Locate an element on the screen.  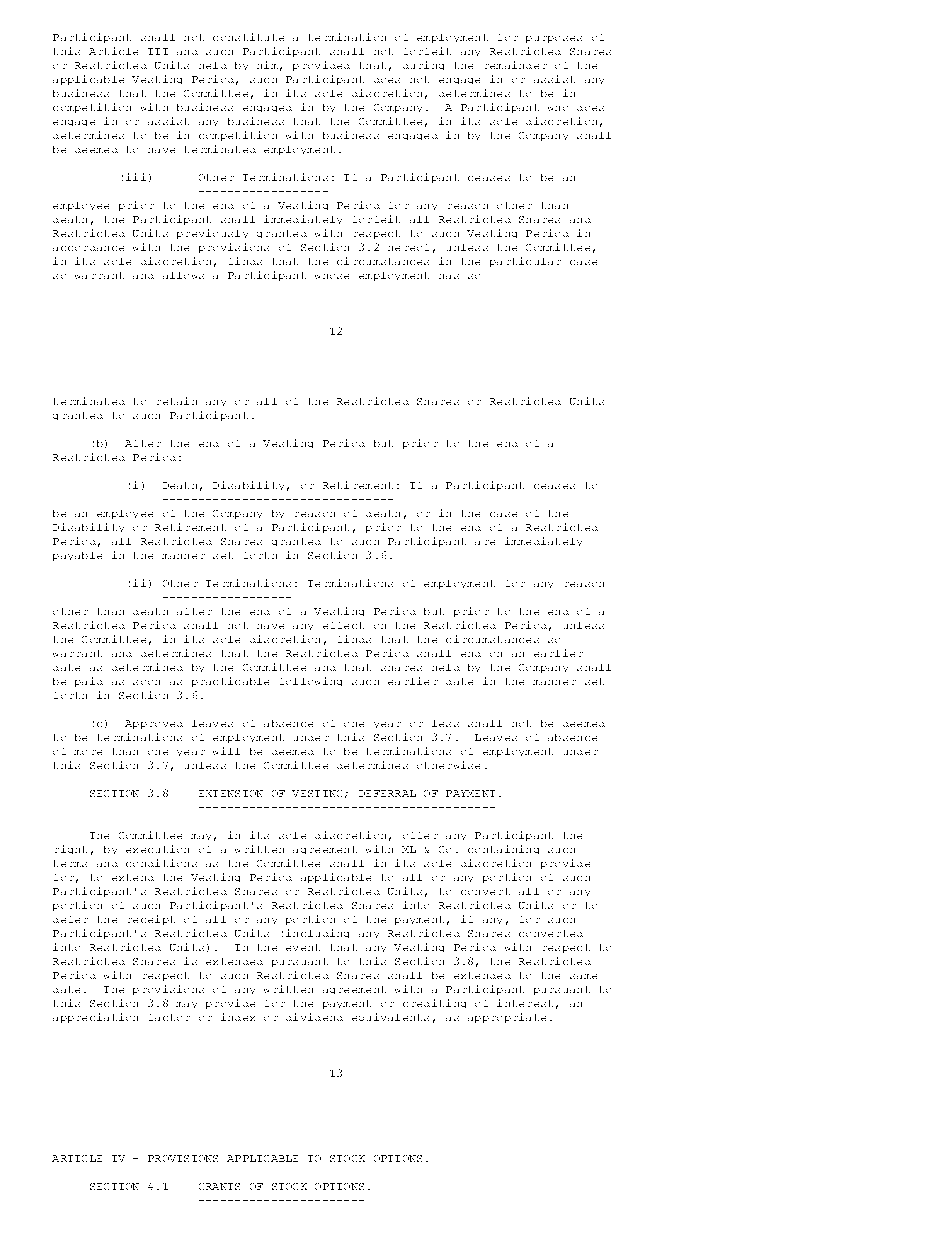
more is located at coordinates (88, 752).
